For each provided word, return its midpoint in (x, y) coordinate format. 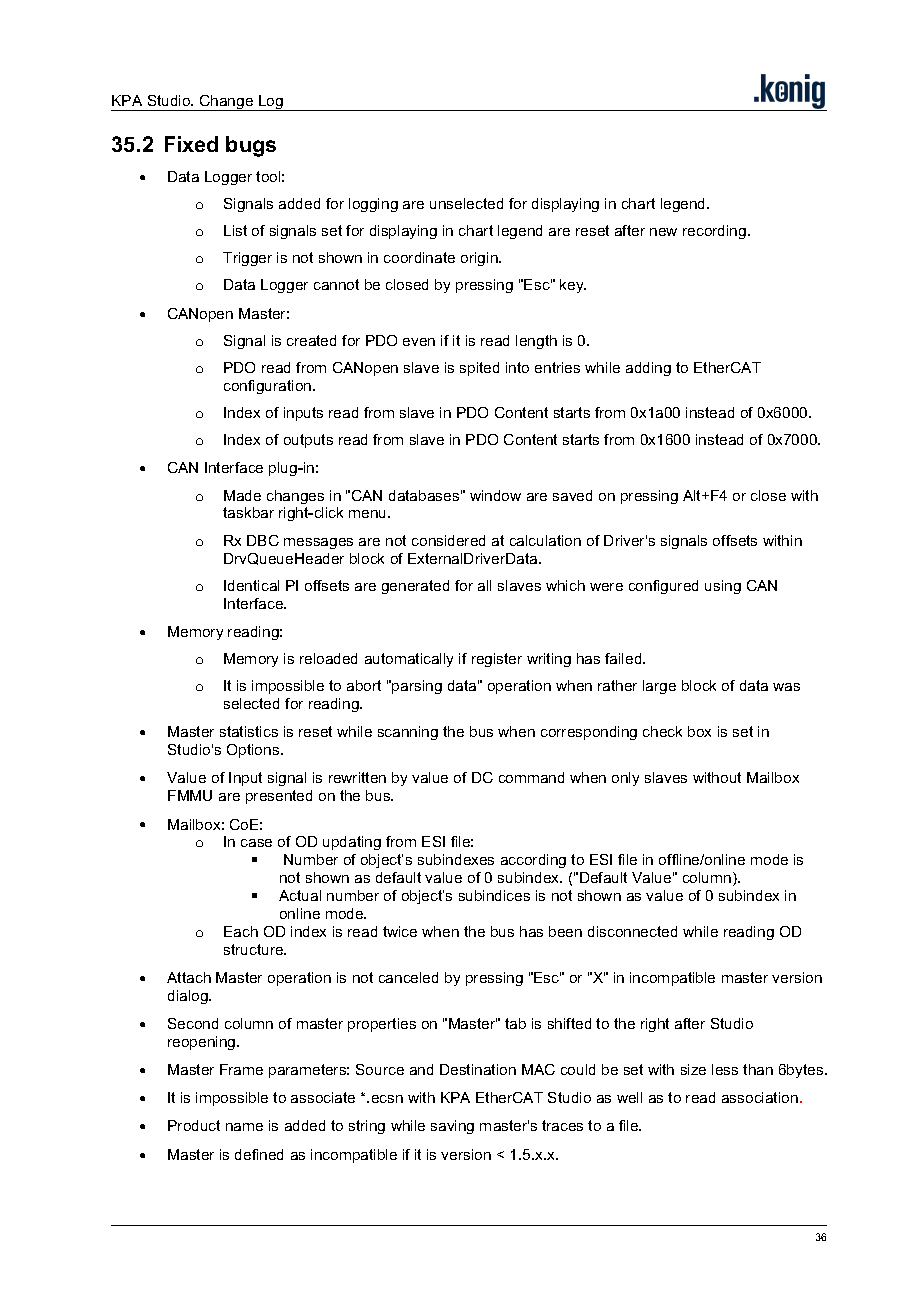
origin (480, 259)
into (517, 367)
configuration (269, 387)
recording (716, 232)
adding (648, 369)
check (662, 731)
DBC (263, 540)
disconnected (632, 931)
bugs (251, 146)
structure (255, 949)
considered (448, 540)
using (723, 587)
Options (254, 751)
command (531, 777)
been (565, 931)
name (244, 1127)
